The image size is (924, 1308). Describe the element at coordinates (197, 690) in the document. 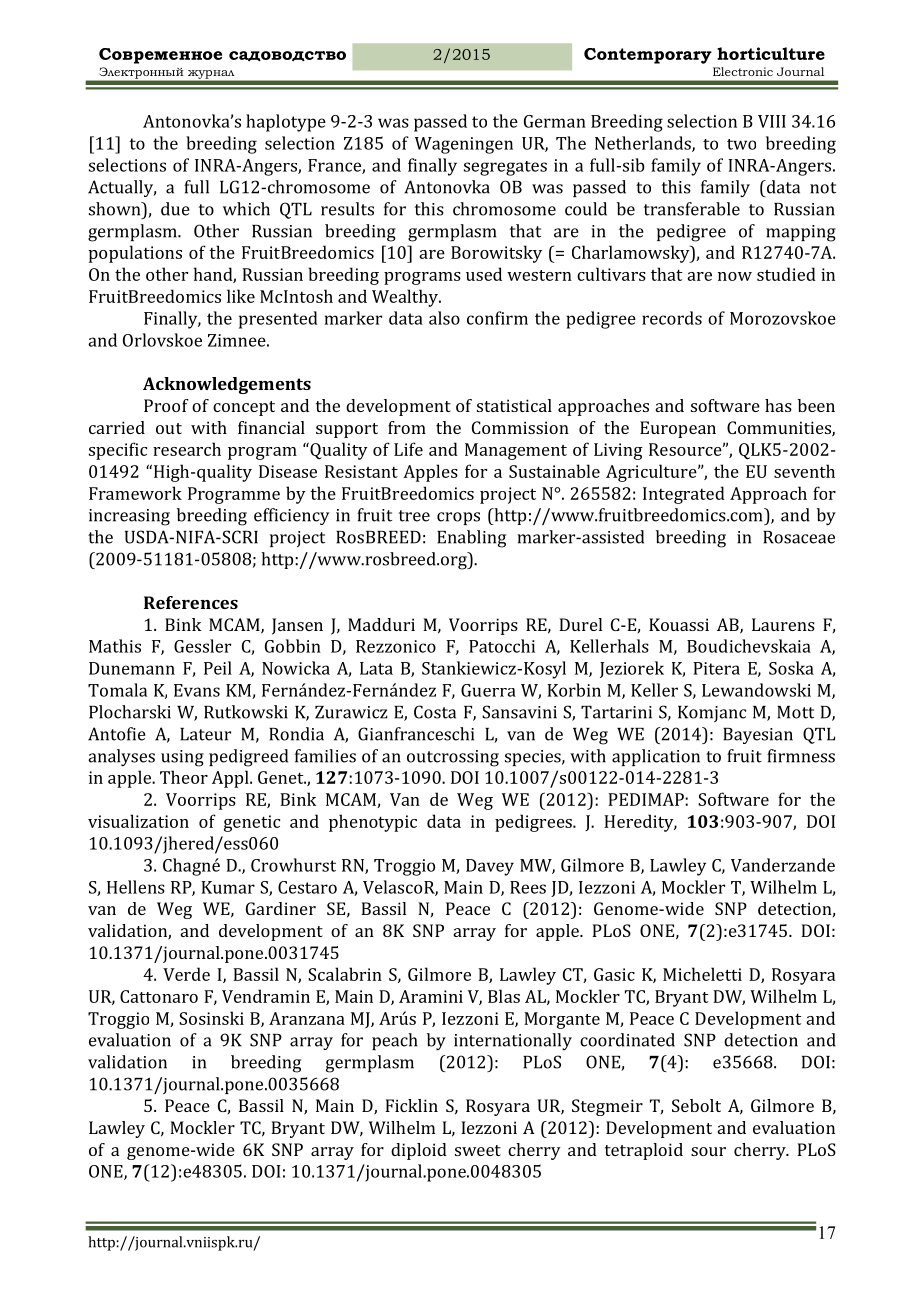

I see `Evans` at that location.
